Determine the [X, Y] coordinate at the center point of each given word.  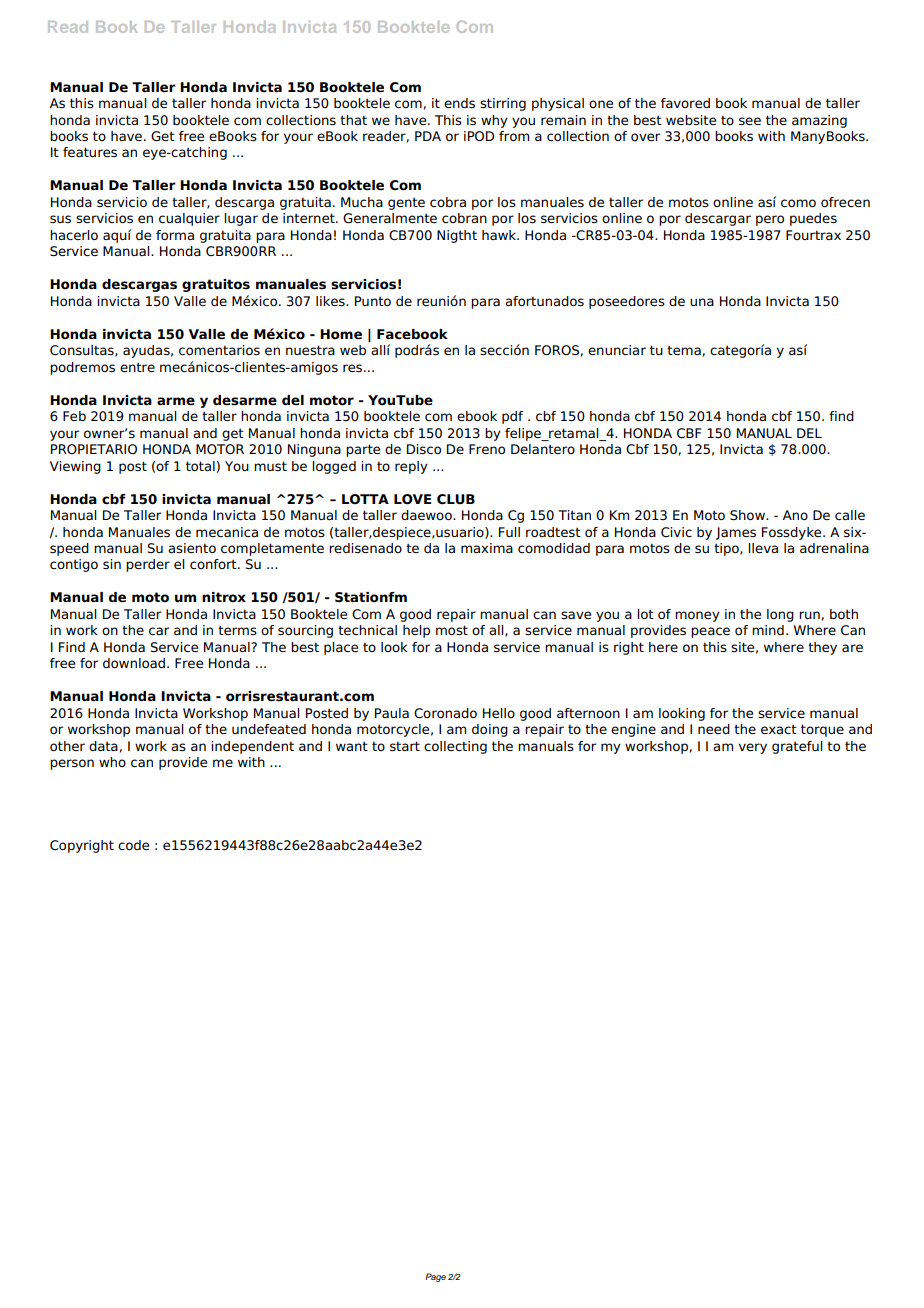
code [133, 845]
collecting [455, 747]
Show [748, 515]
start [405, 746]
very [753, 748]
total [200, 466]
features [90, 152]
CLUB [456, 499]
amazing [819, 121]
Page [435, 1277]
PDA [428, 136]
